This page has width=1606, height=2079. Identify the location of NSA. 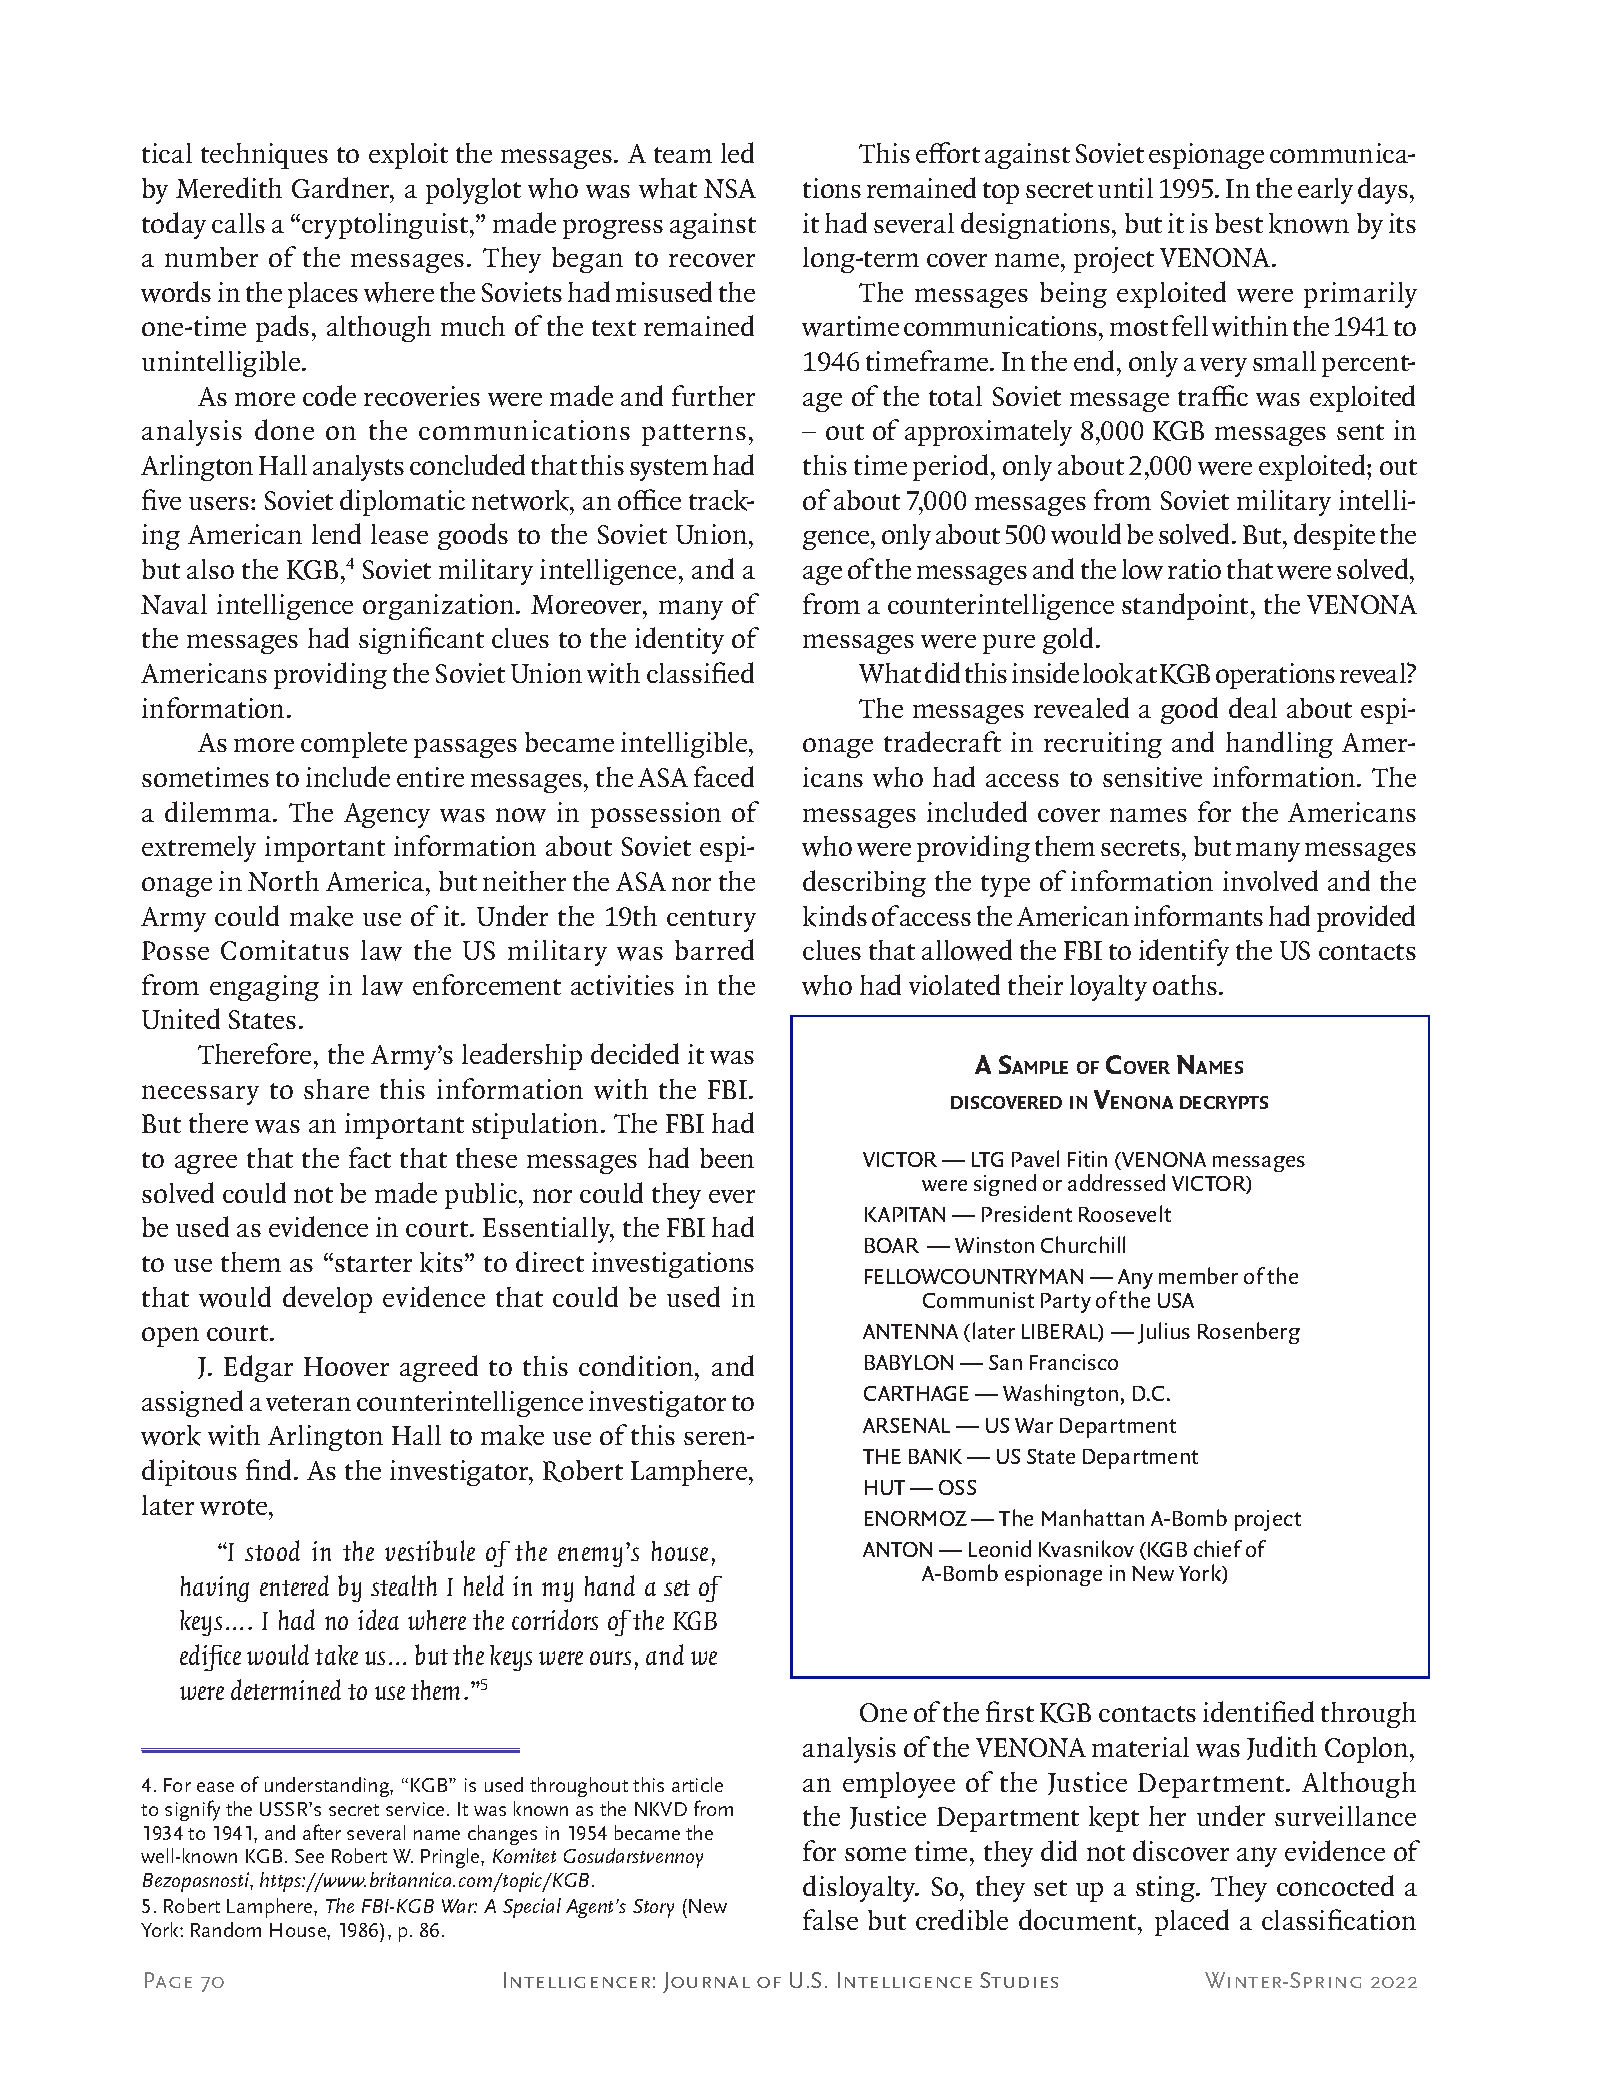
(730, 188).
